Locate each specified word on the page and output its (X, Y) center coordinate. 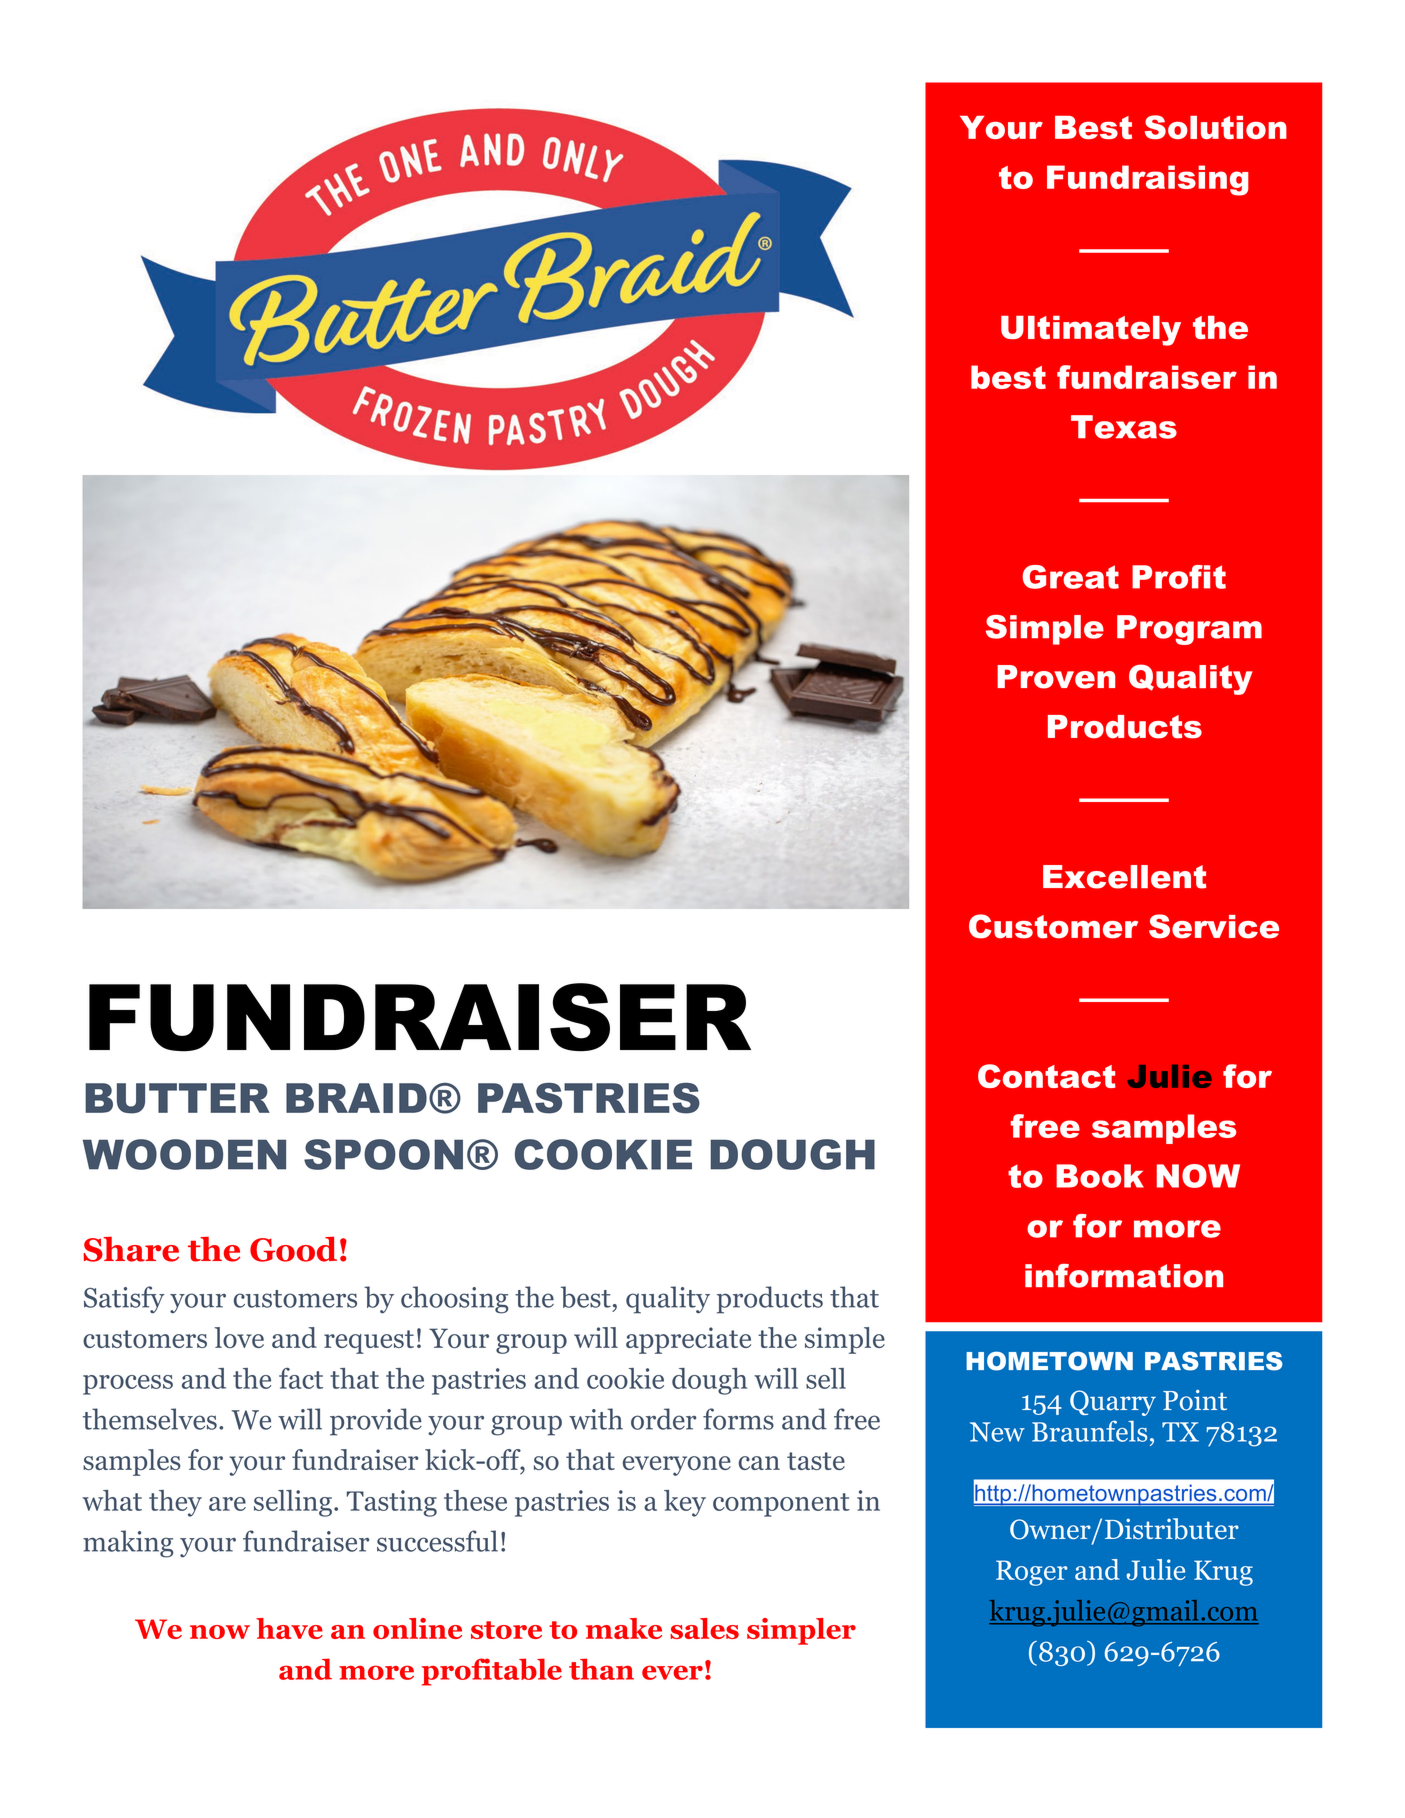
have (289, 1628)
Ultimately (1091, 331)
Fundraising (1148, 180)
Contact (1047, 1076)
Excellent (1124, 877)
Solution (1216, 127)
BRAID (356, 1098)
